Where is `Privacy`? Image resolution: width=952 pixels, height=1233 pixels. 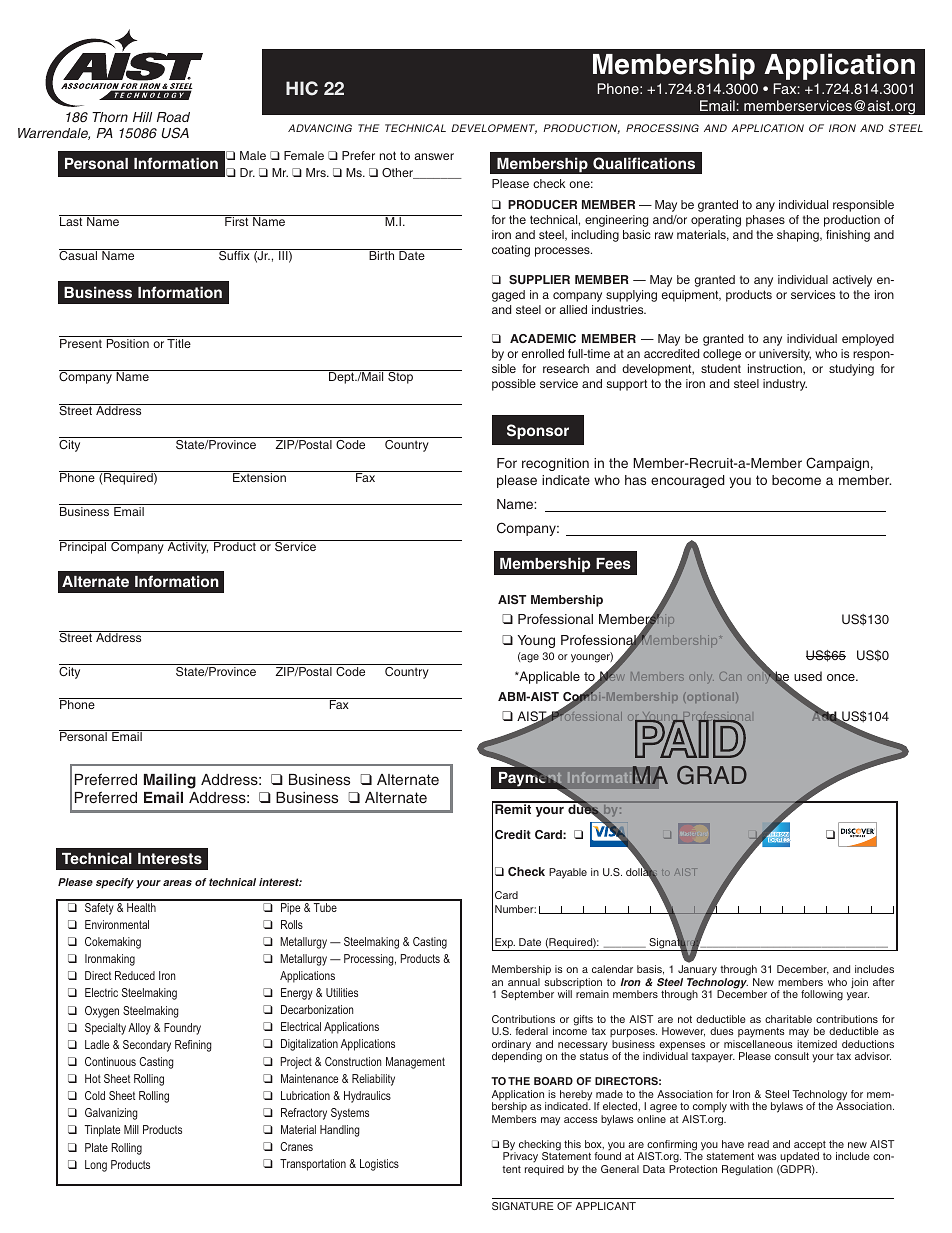
Privacy is located at coordinates (520, 1156).
